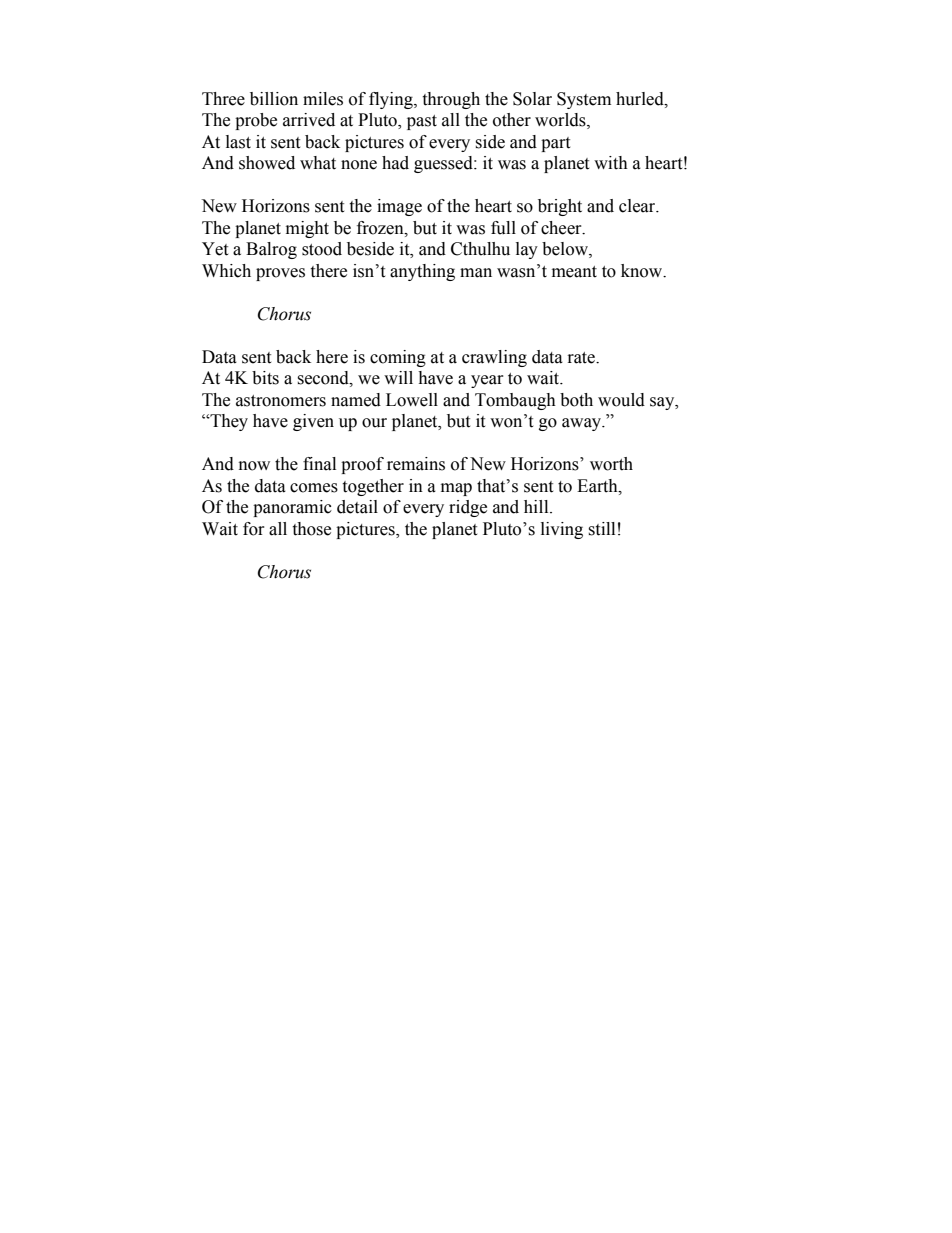 This screenshot has width=952, height=1233. Describe the element at coordinates (468, 508) in the screenshot. I see `ridge` at that location.
